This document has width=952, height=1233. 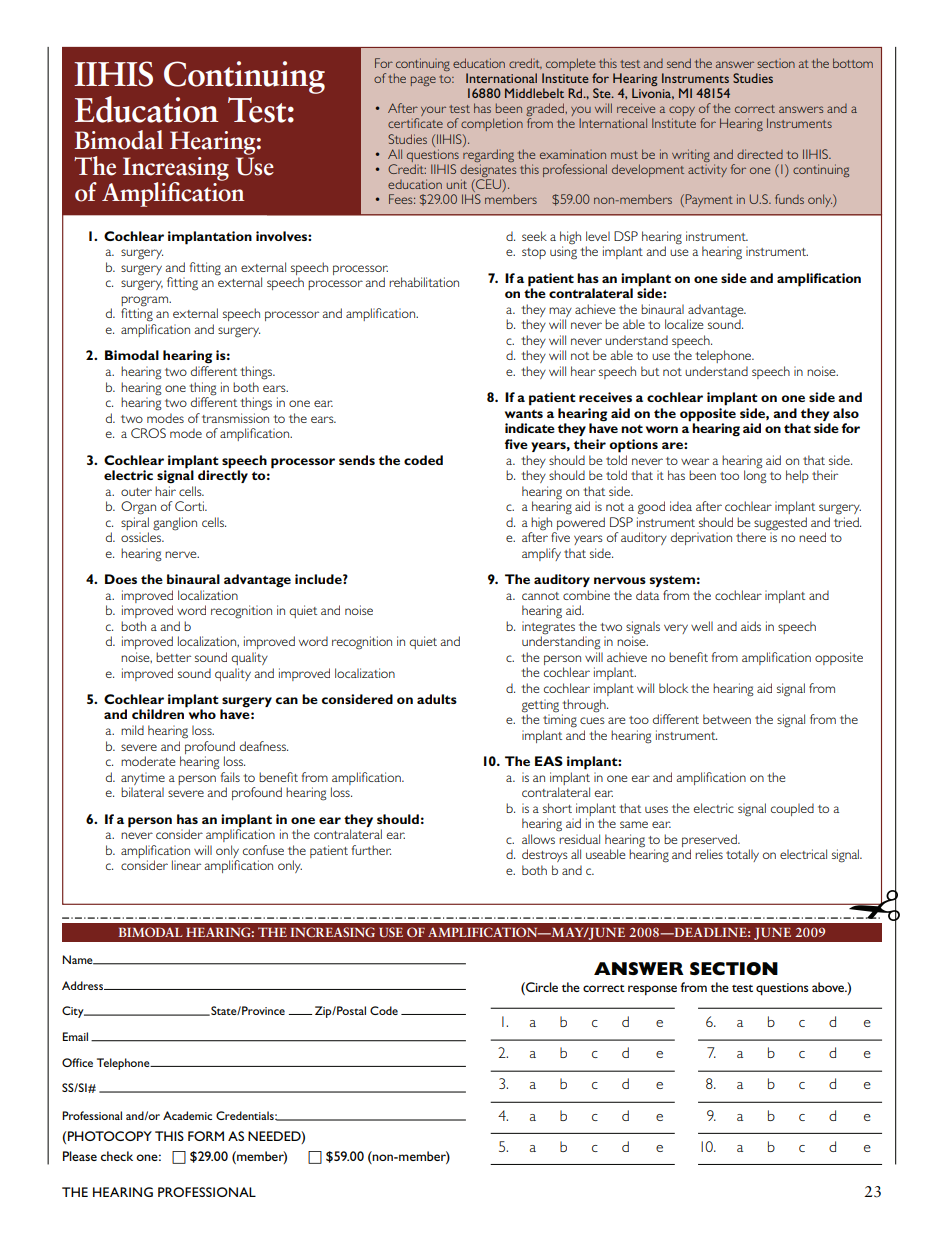 I want to click on Does, so click(x=121, y=579).
